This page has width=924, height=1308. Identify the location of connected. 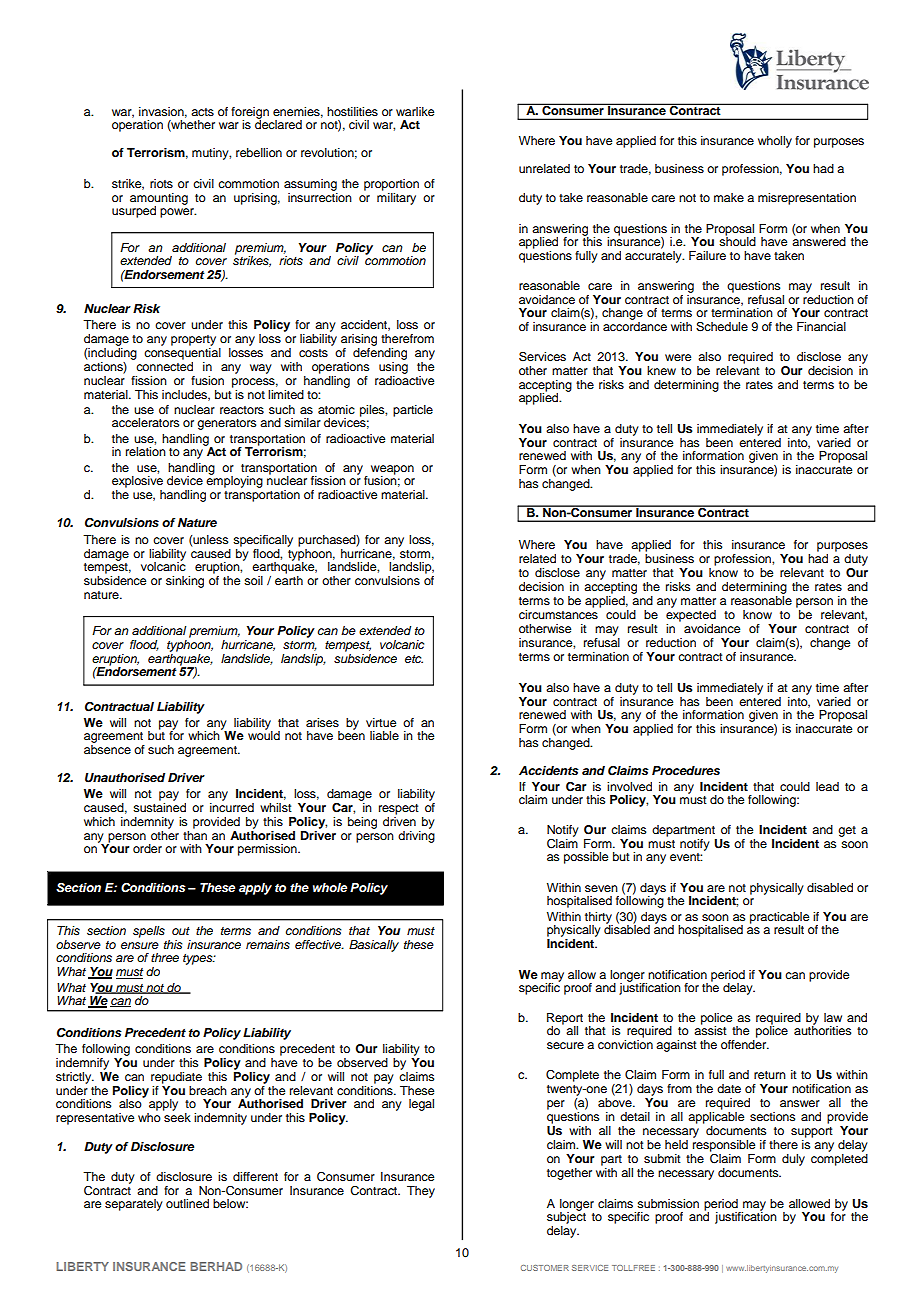
(164, 366).
